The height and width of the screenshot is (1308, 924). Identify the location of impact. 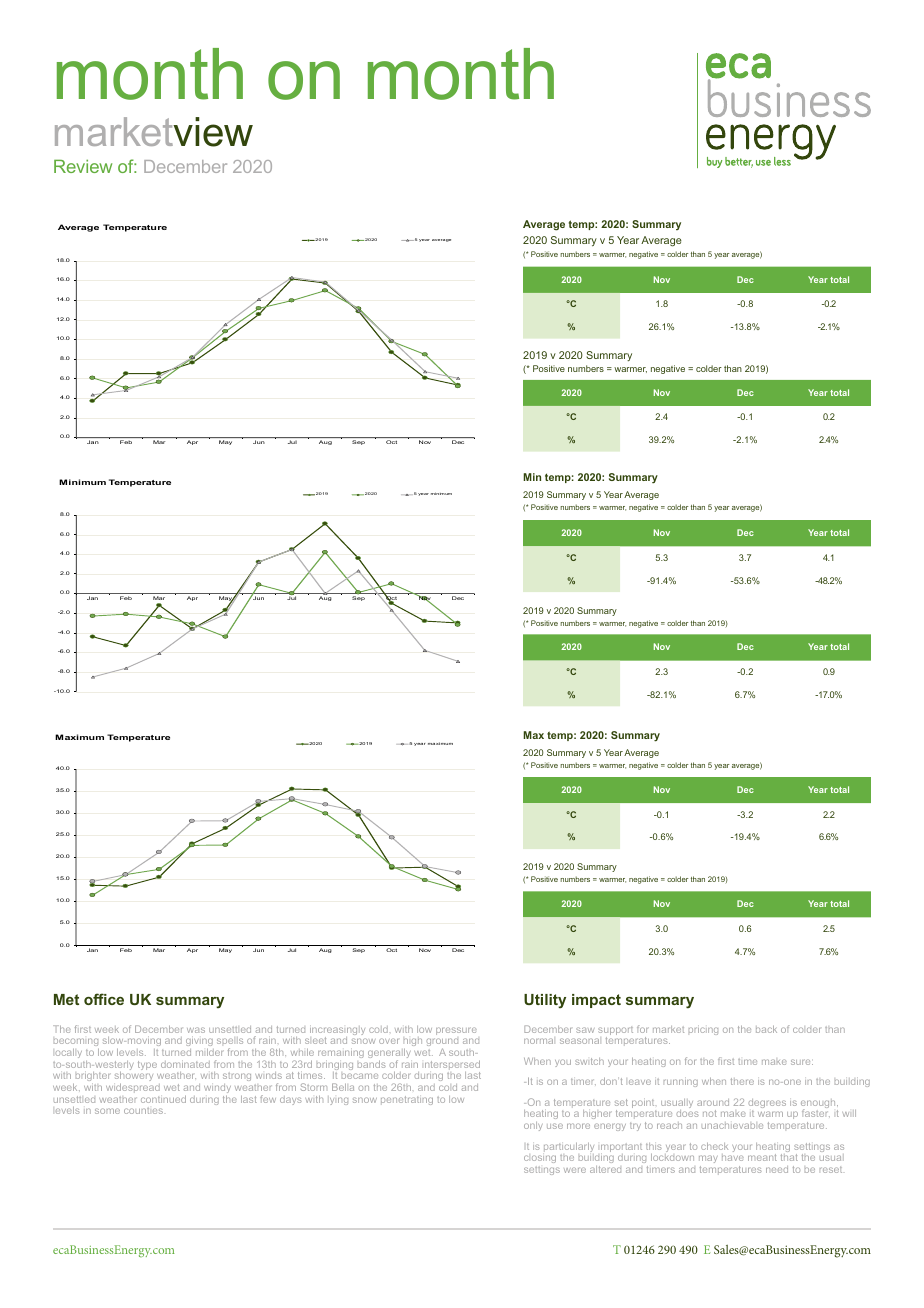
(596, 1001).
